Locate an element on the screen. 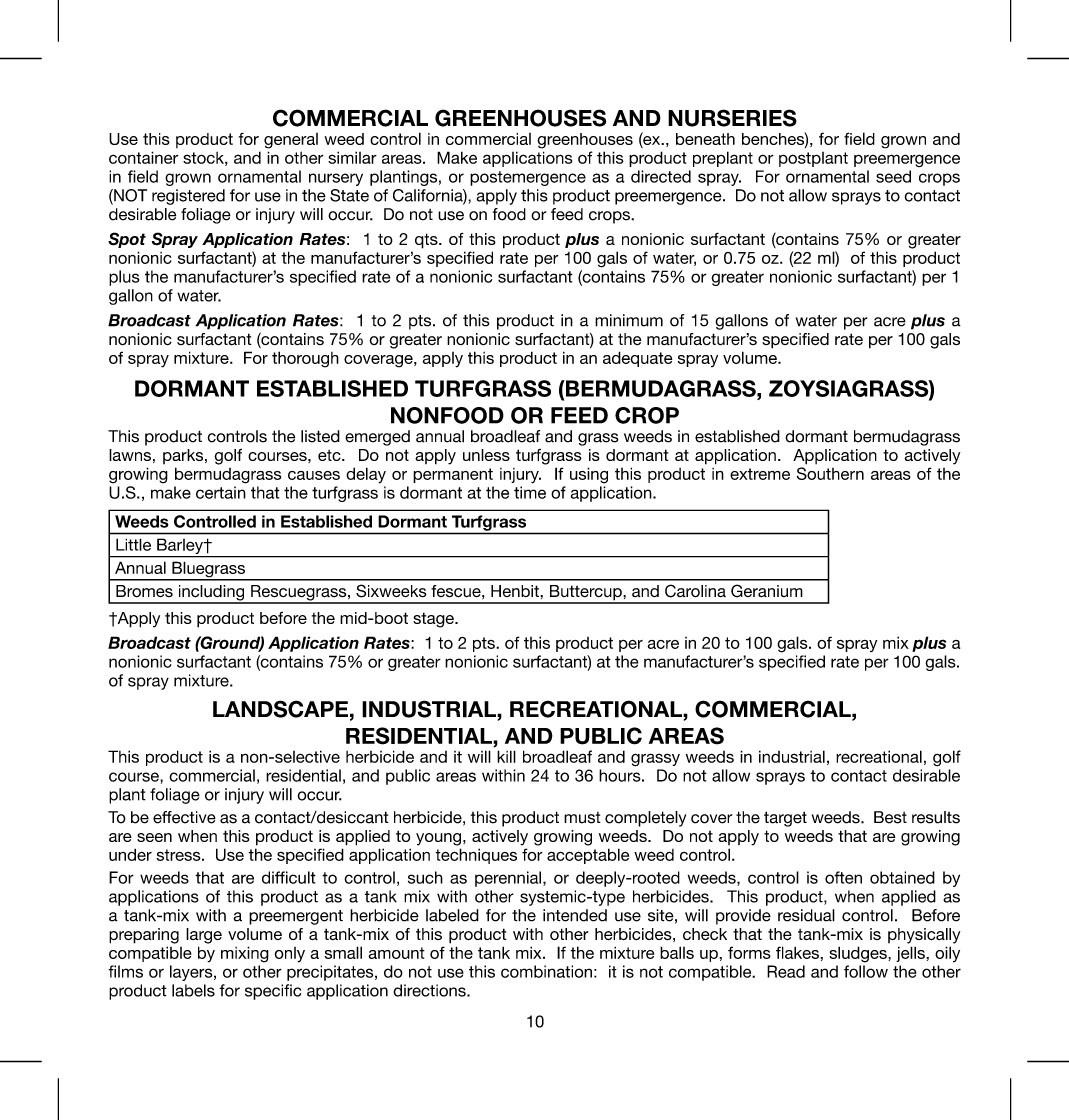 Image resolution: width=1069 pixels, height=1120 pixels. Geranium is located at coordinates (767, 591).
